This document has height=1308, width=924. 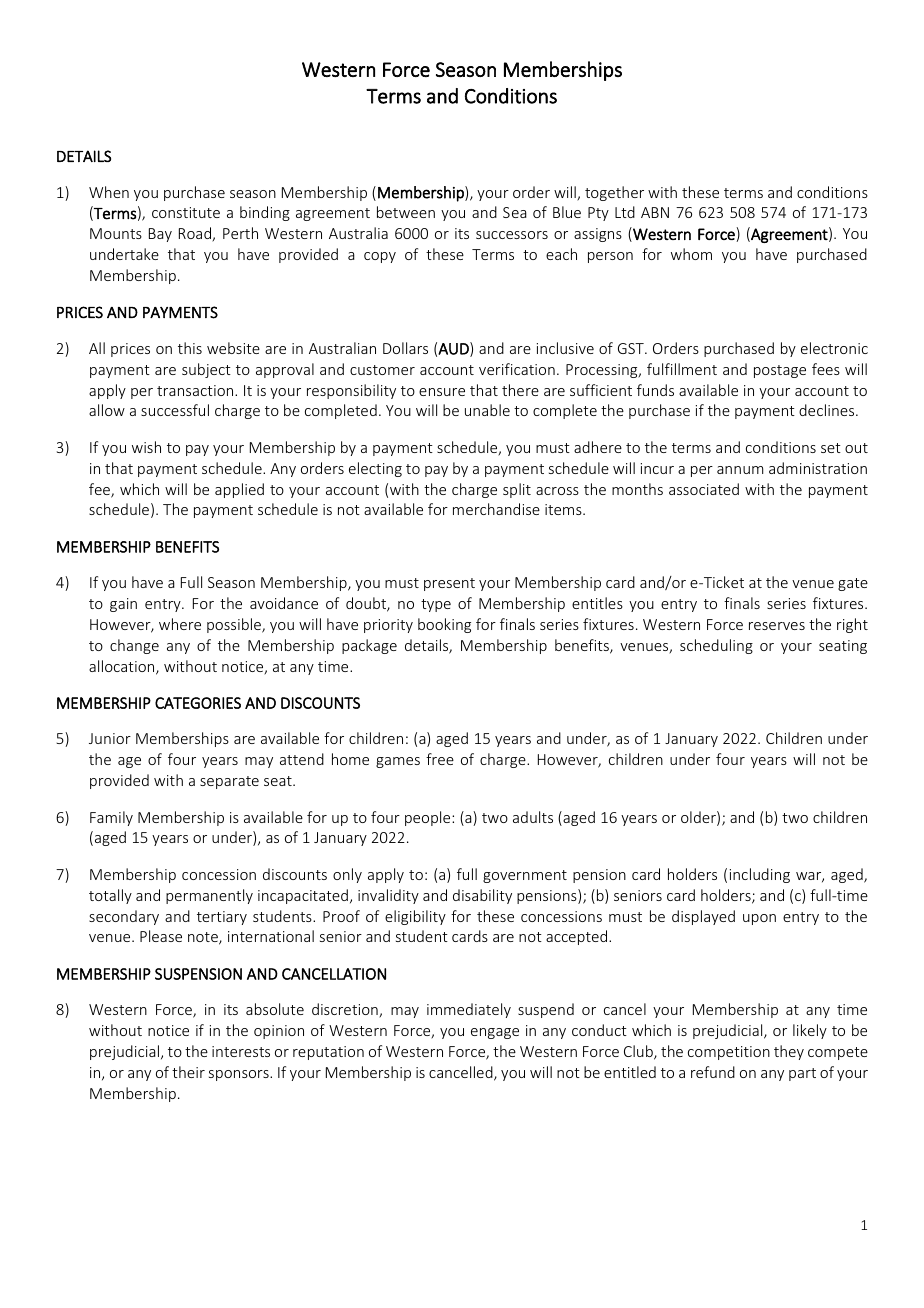 What do you see at coordinates (449, 584) in the document?
I see `present` at bounding box center [449, 584].
